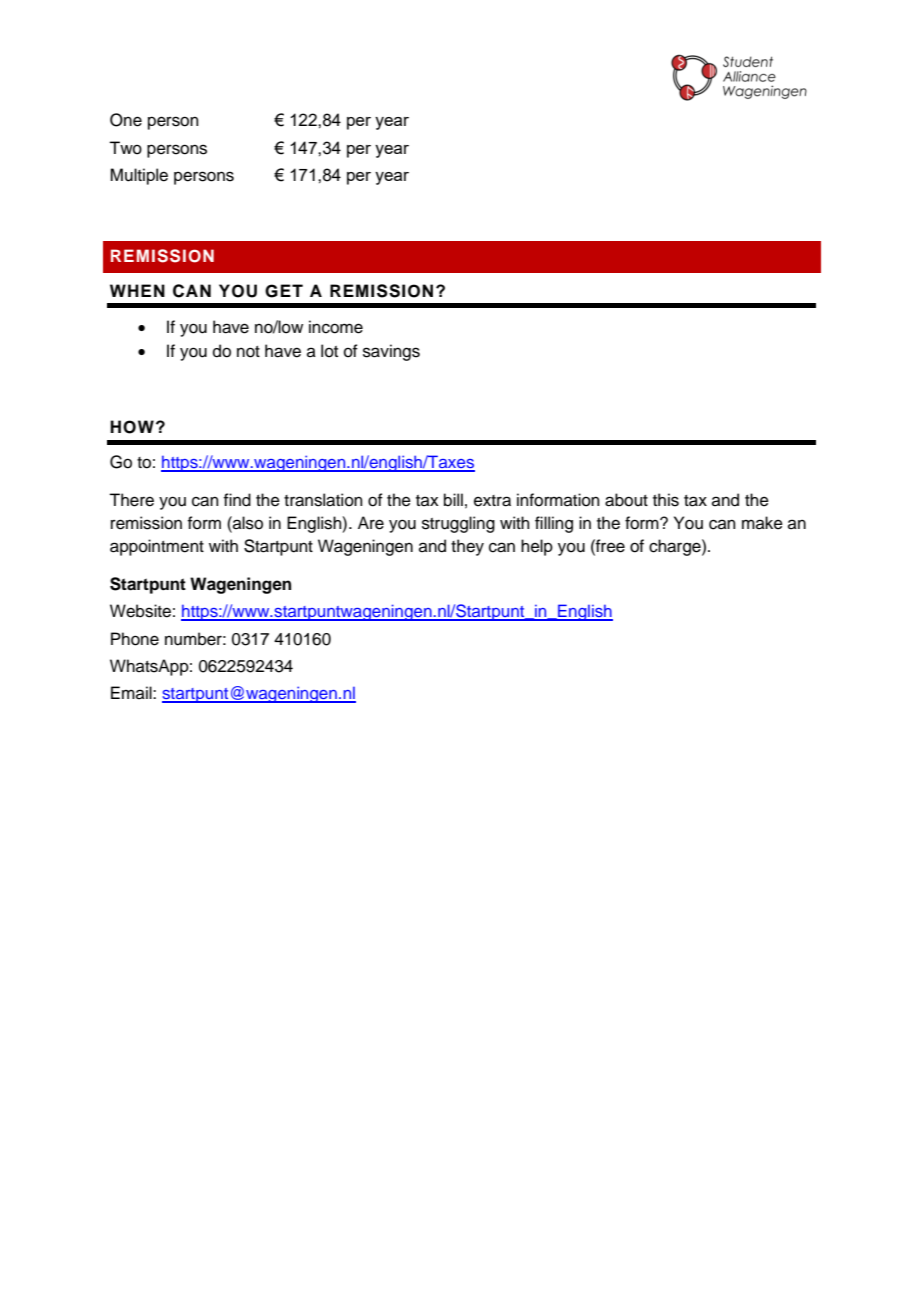 Image resolution: width=924 pixels, height=1308 pixels. What do you see at coordinates (453, 500) in the page?
I see `bill` at bounding box center [453, 500].
